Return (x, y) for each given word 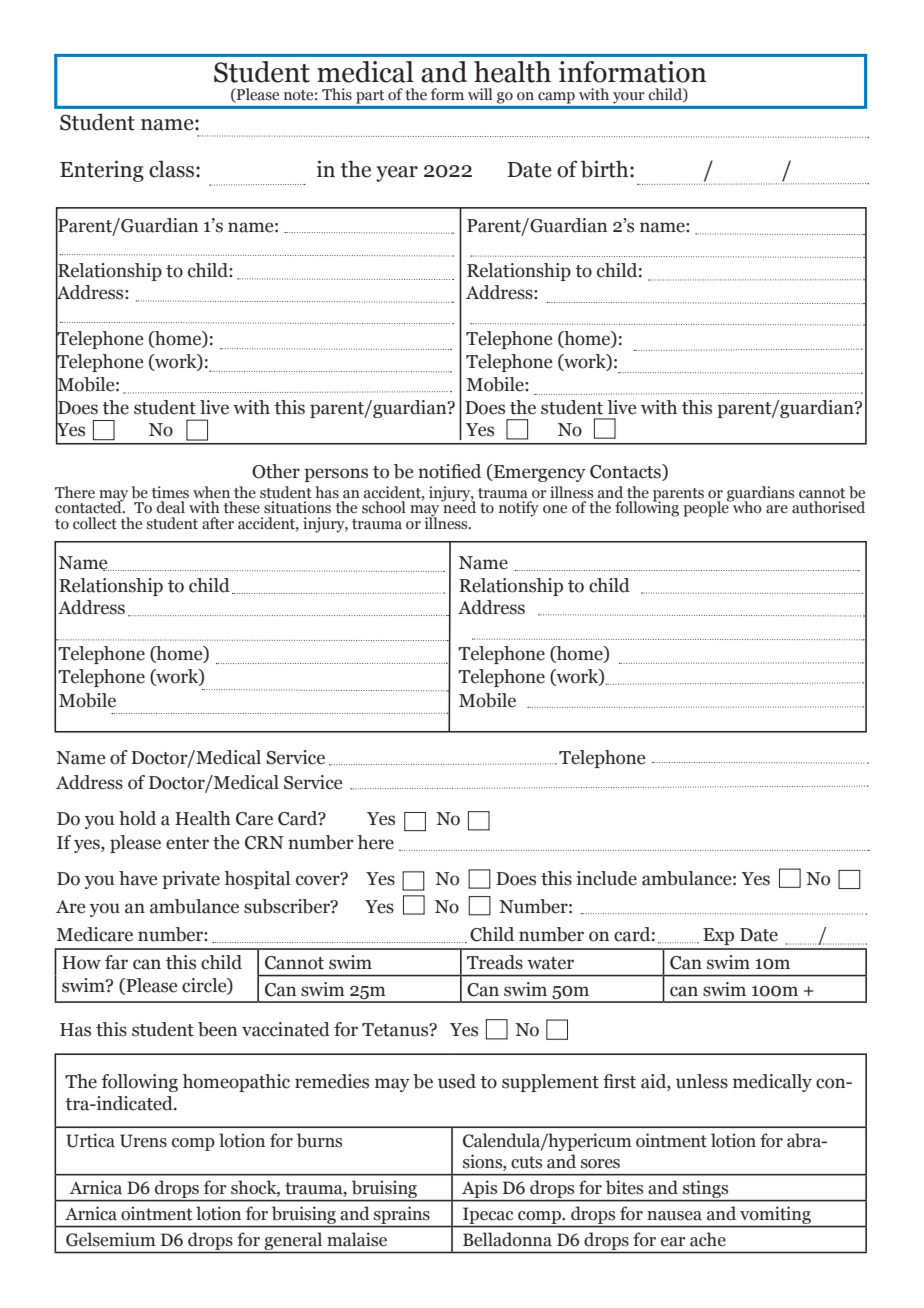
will (480, 94)
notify (519, 509)
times (170, 492)
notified (449, 471)
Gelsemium (111, 1239)
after (218, 523)
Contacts (626, 472)
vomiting (775, 1216)
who (746, 506)
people (707, 508)
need (458, 506)
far (116, 962)
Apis (480, 1190)
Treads (495, 962)
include (607, 878)
